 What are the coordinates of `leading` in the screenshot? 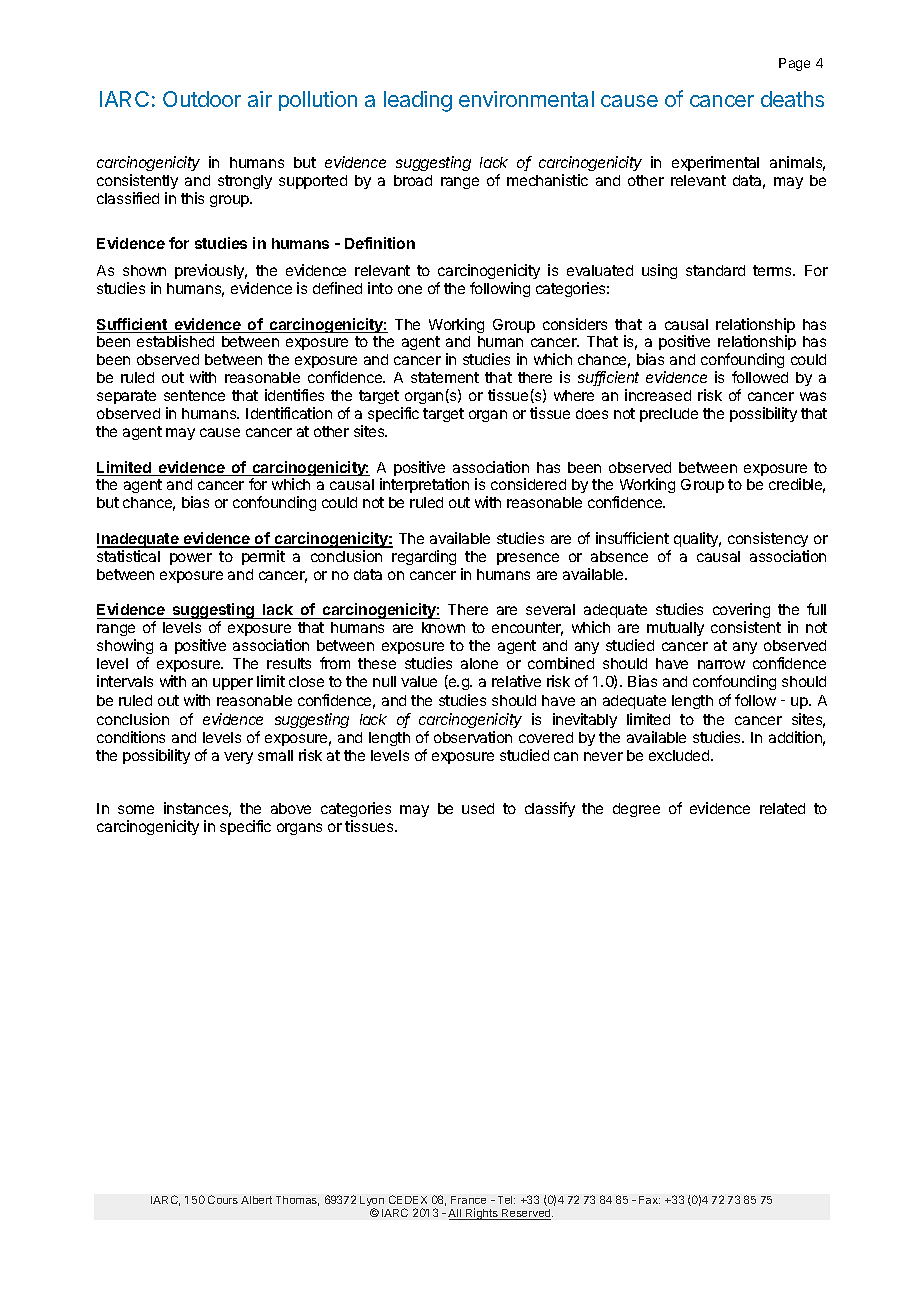 It's located at (418, 101).
